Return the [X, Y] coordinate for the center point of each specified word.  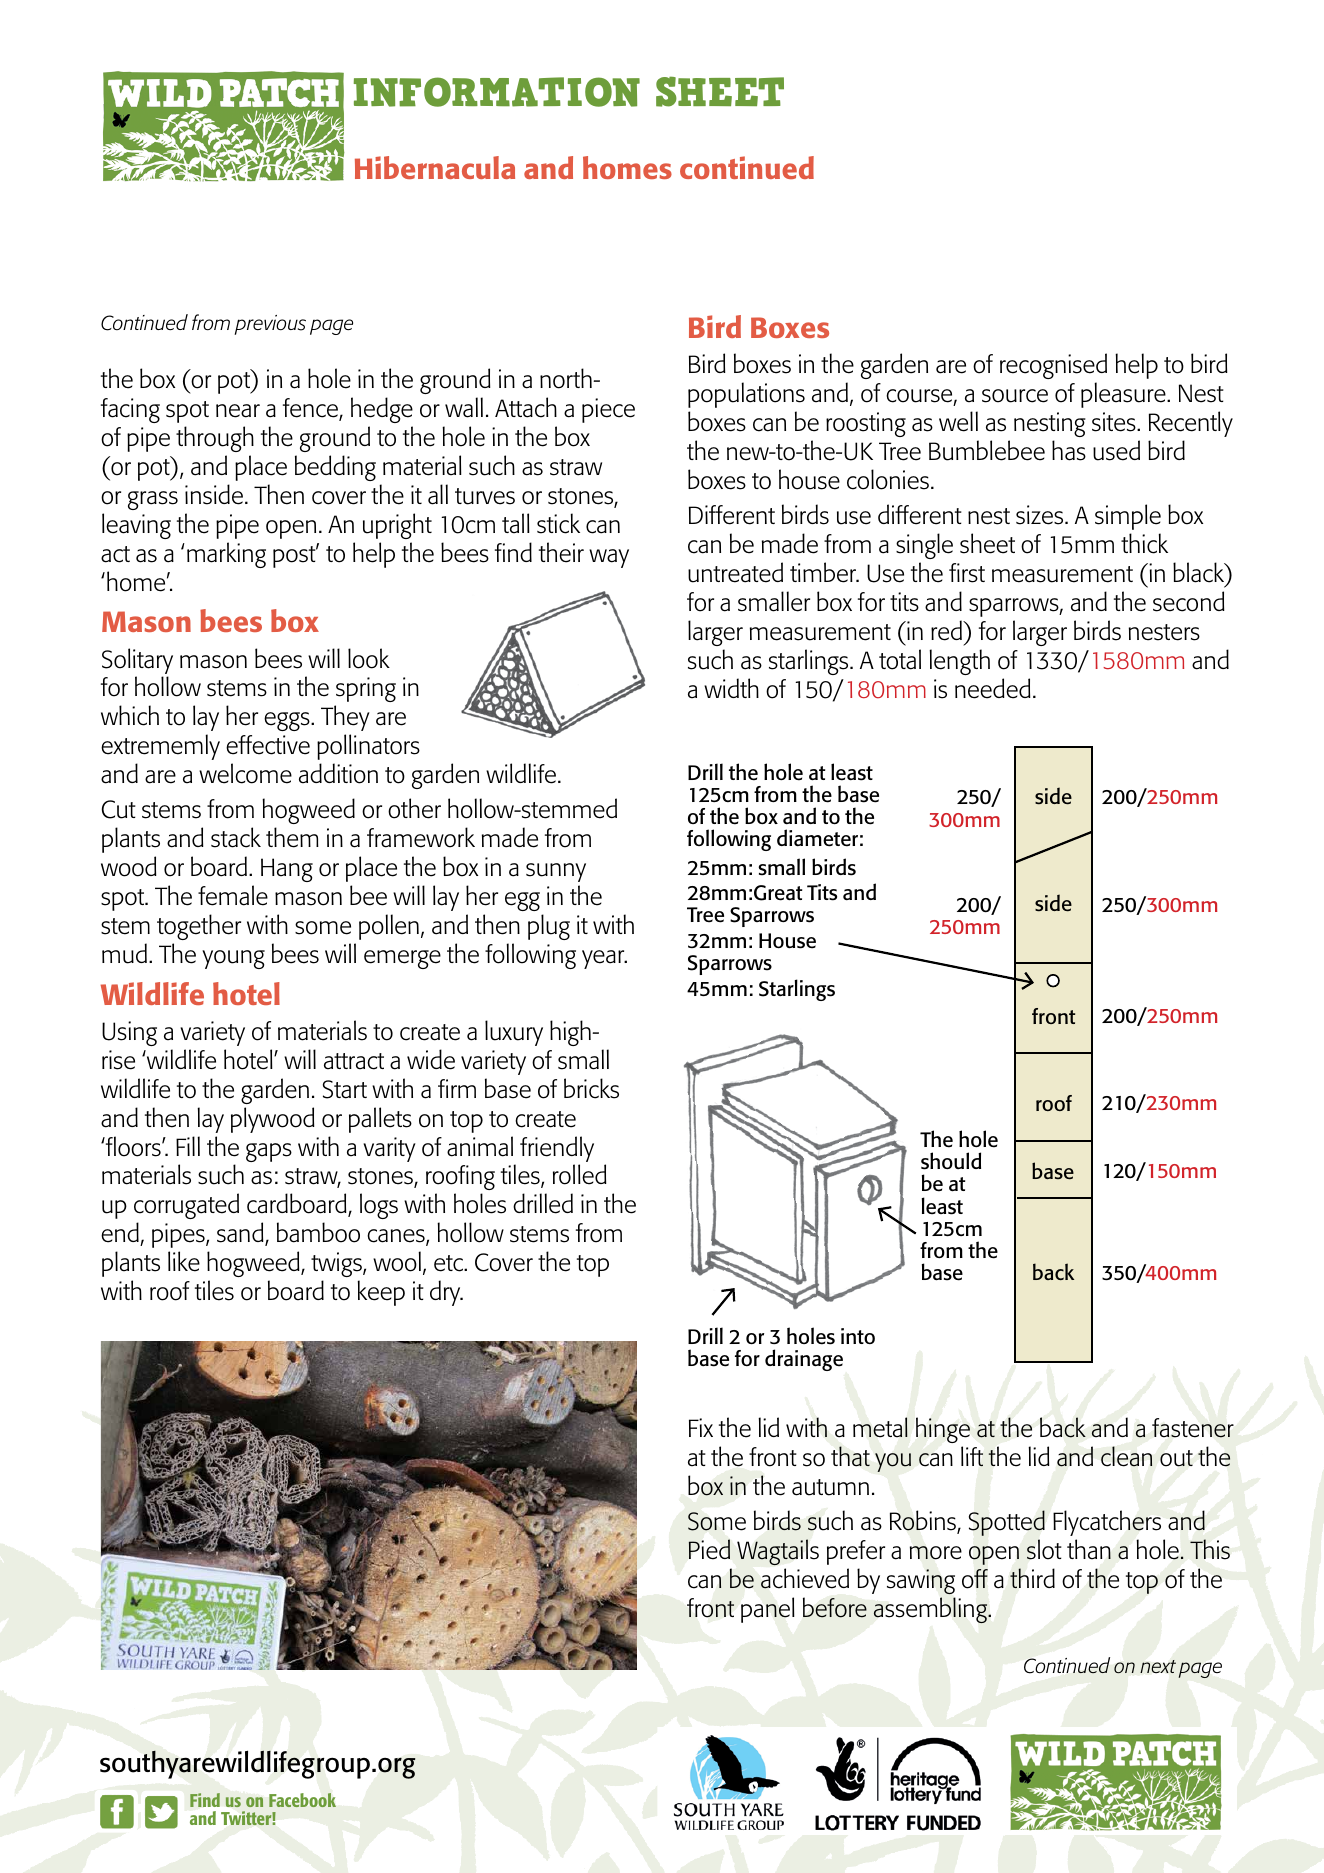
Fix [701, 1427]
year [604, 959]
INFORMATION [497, 92]
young [233, 959]
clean [1126, 1456]
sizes [1041, 515]
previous [270, 325]
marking [226, 555]
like [184, 1261]
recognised [1053, 366]
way [609, 558]
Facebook [302, 1800]
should [951, 1161]
